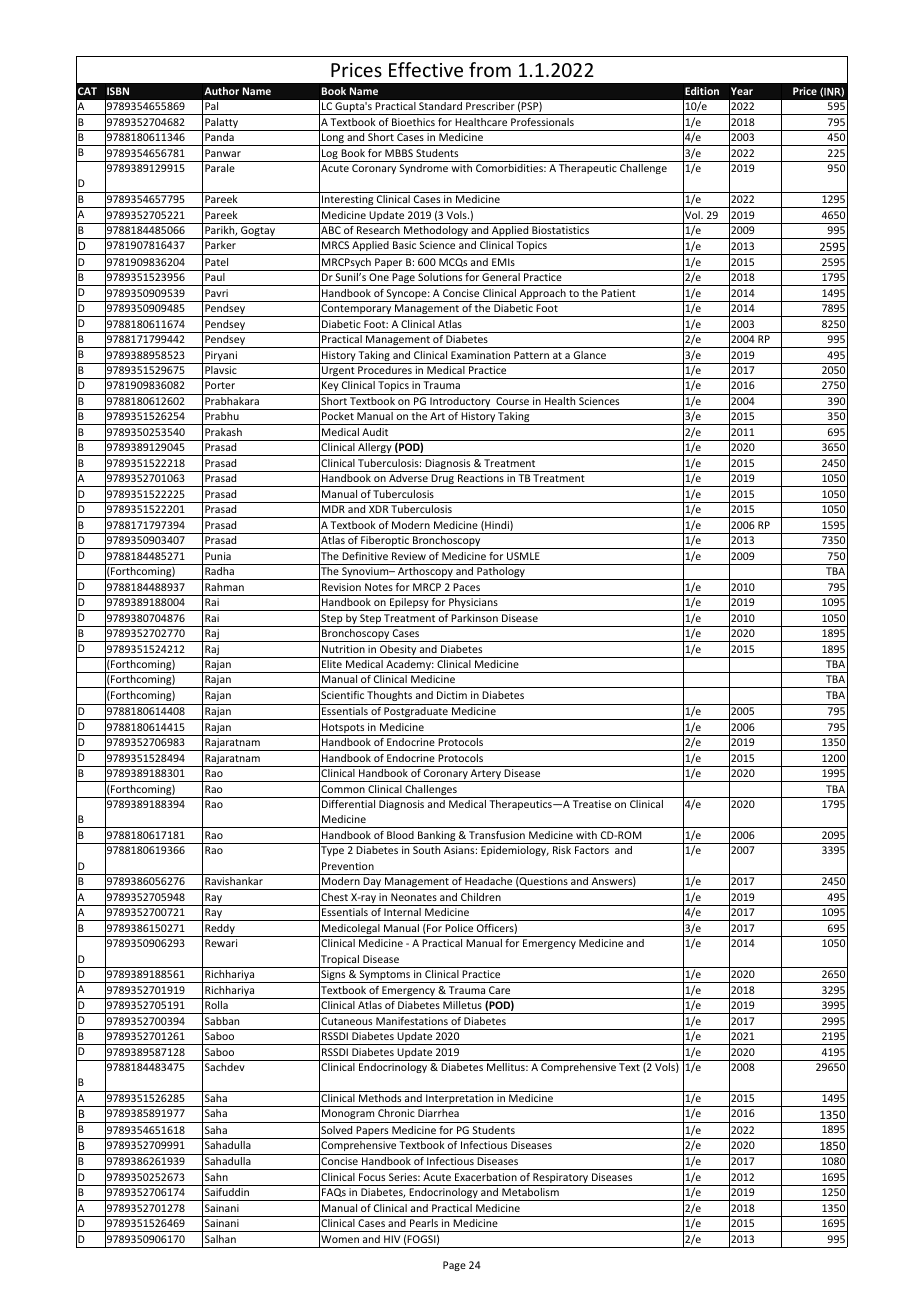 The height and width of the screenshot is (1308, 924). I want to click on Reddy, so click(220, 930).
